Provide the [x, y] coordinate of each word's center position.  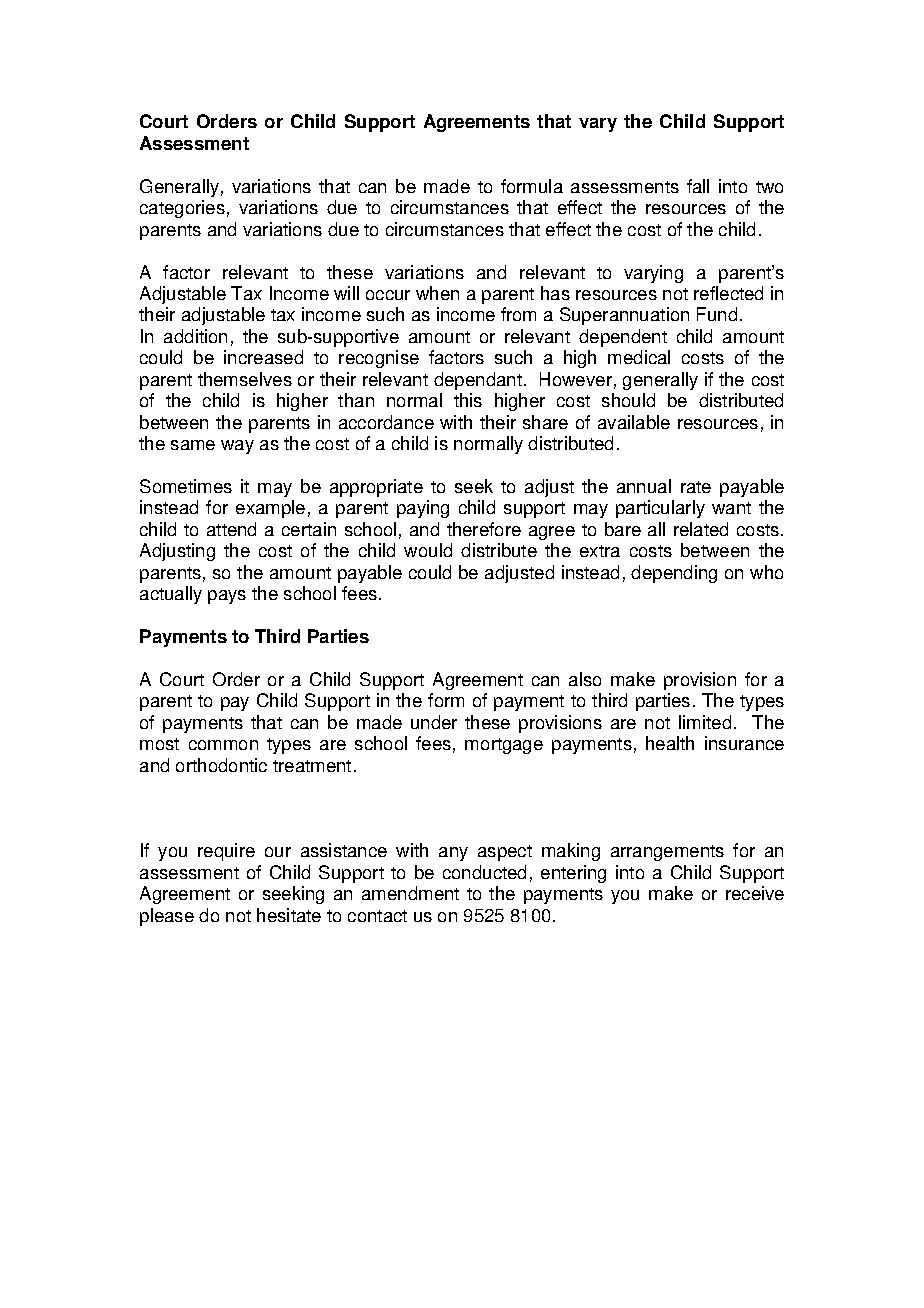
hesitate [289, 915]
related [701, 529]
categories [182, 209]
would [428, 550]
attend [231, 529]
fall [698, 186]
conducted [484, 872]
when [437, 293]
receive [755, 893]
